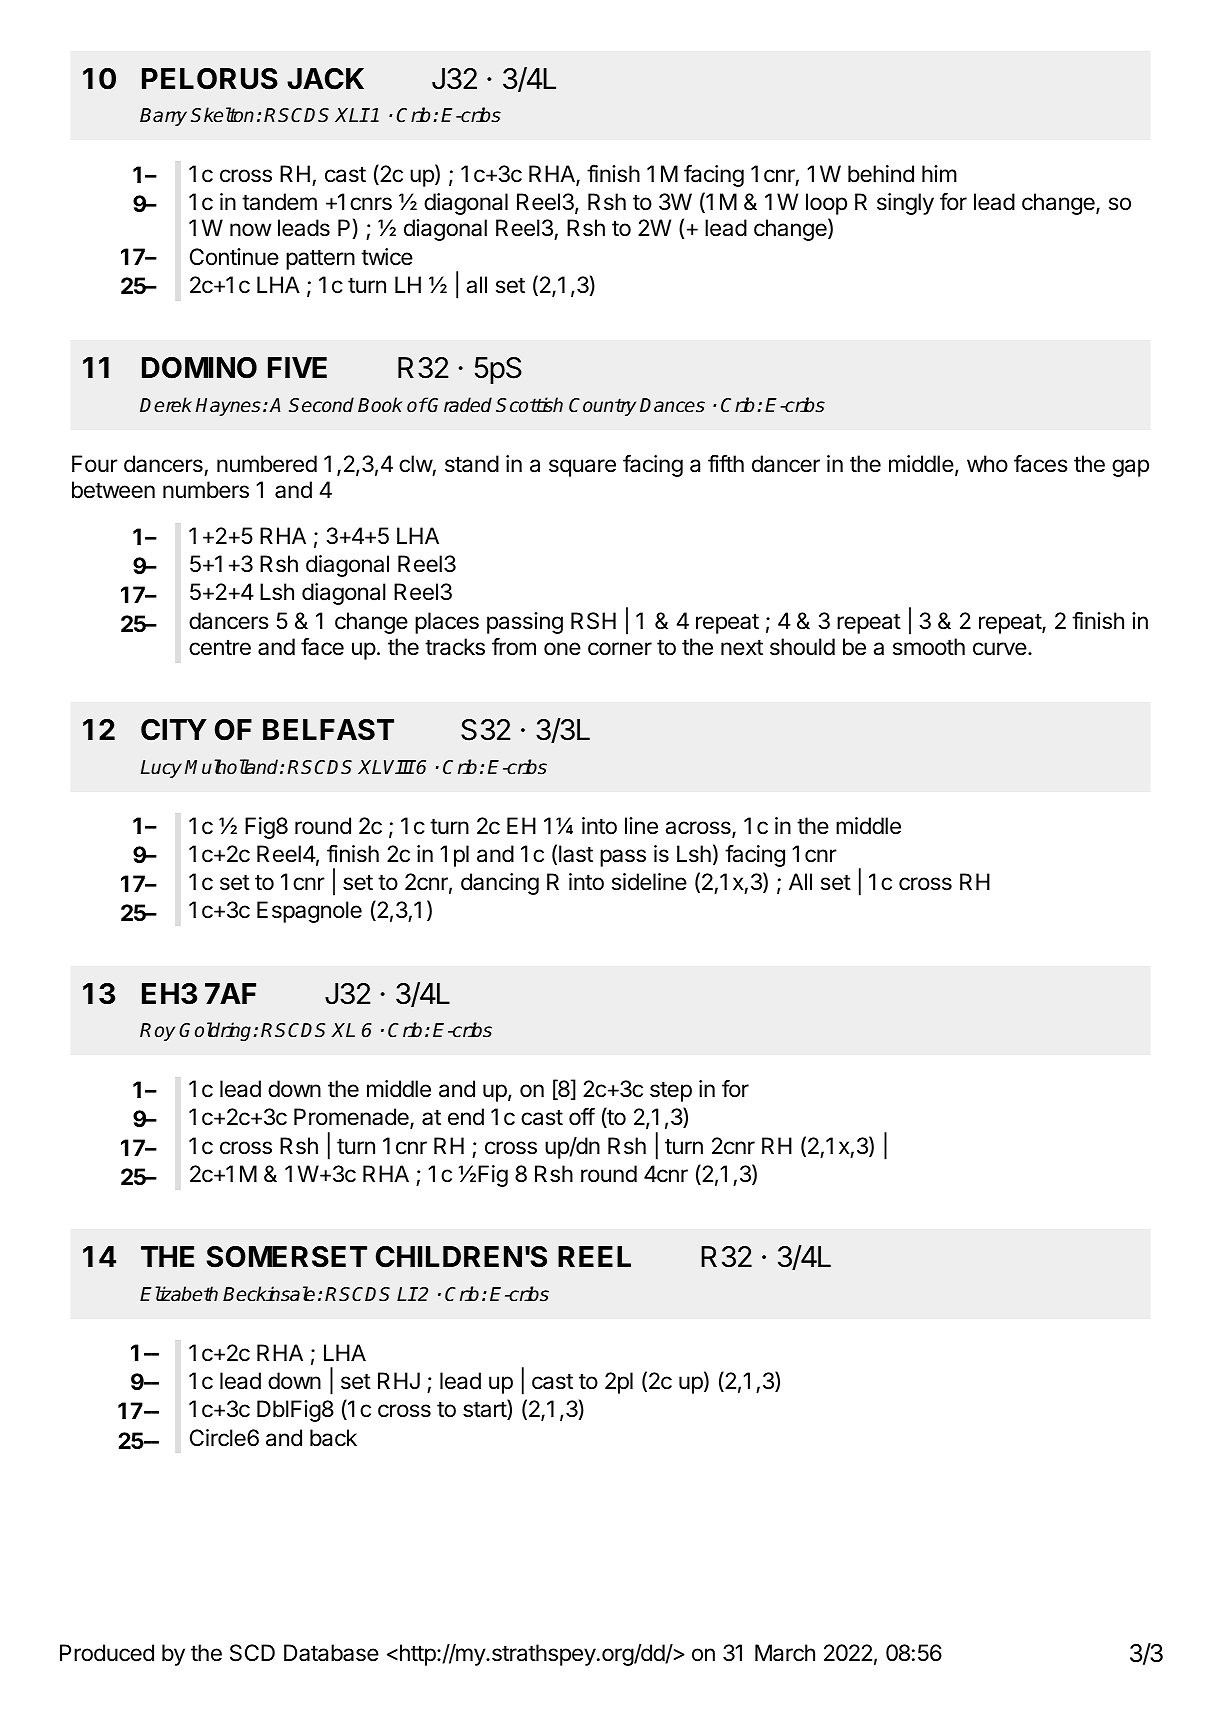  What do you see at coordinates (582, 1116) in the screenshot?
I see `off` at bounding box center [582, 1116].
